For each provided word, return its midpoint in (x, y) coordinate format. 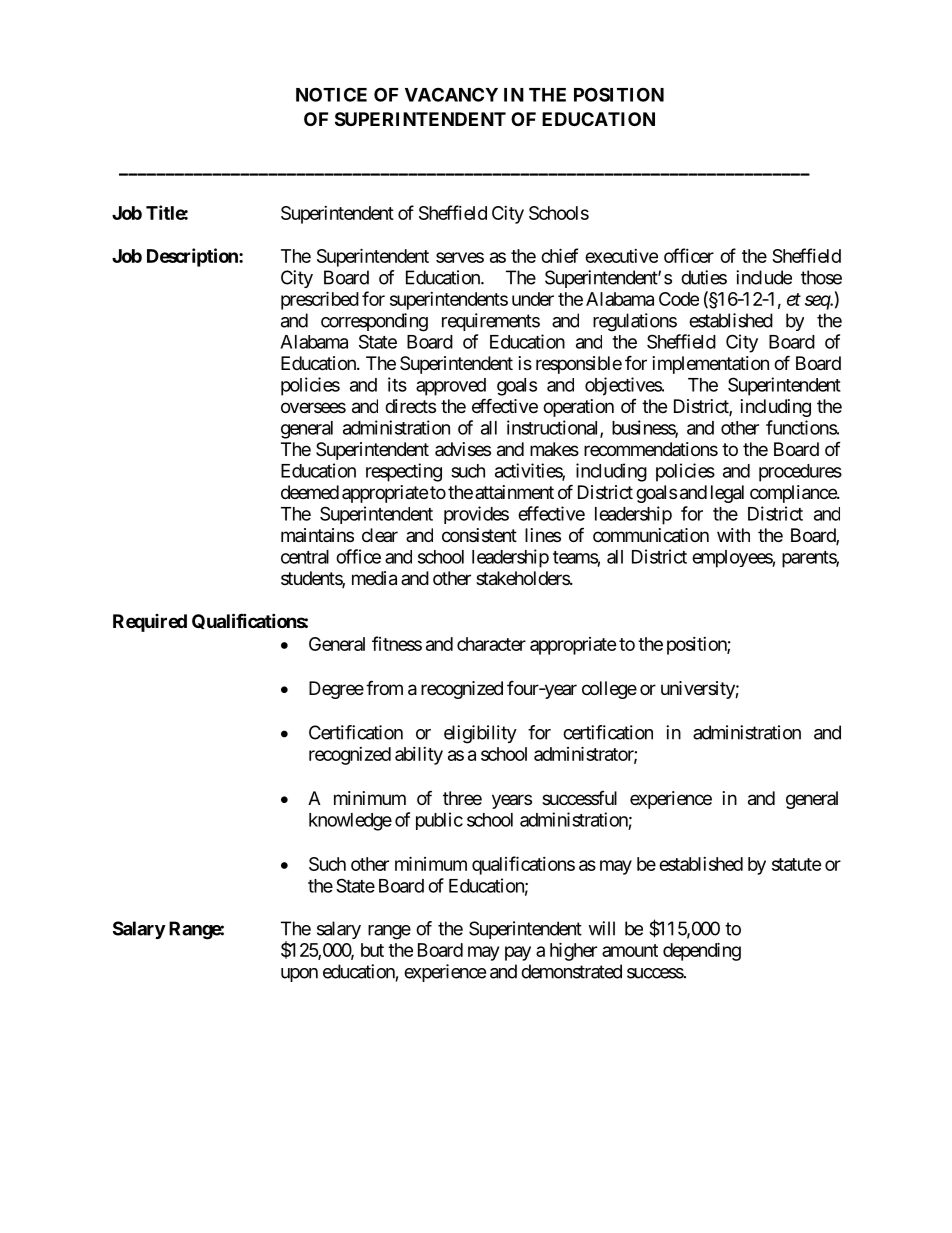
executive (621, 256)
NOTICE (331, 94)
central (305, 557)
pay (518, 953)
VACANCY (451, 94)
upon (299, 975)
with (733, 535)
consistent (479, 535)
